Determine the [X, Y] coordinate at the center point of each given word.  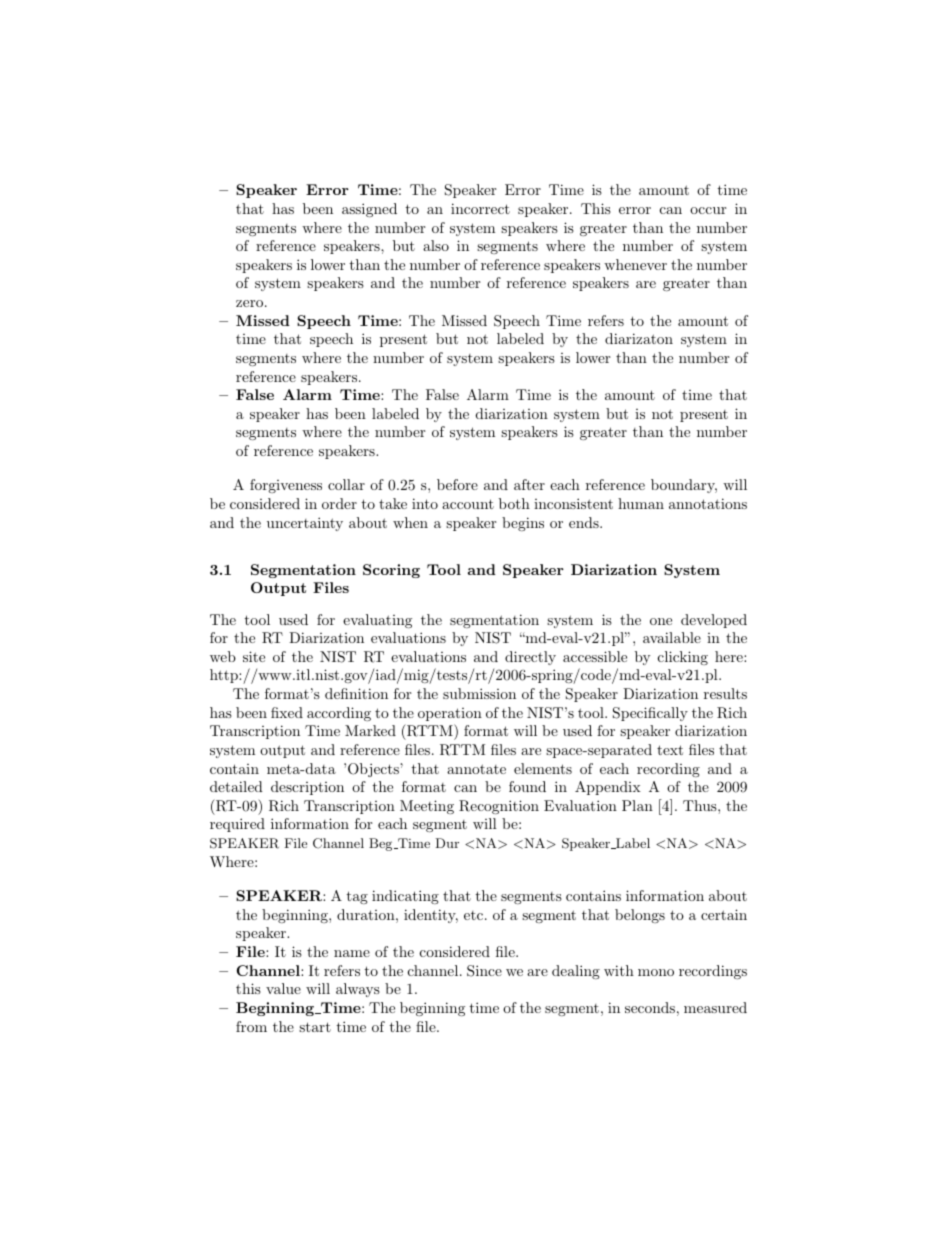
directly [530, 658]
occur [708, 210]
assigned [369, 210]
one [661, 621]
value [283, 988]
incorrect [480, 208]
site [254, 656]
